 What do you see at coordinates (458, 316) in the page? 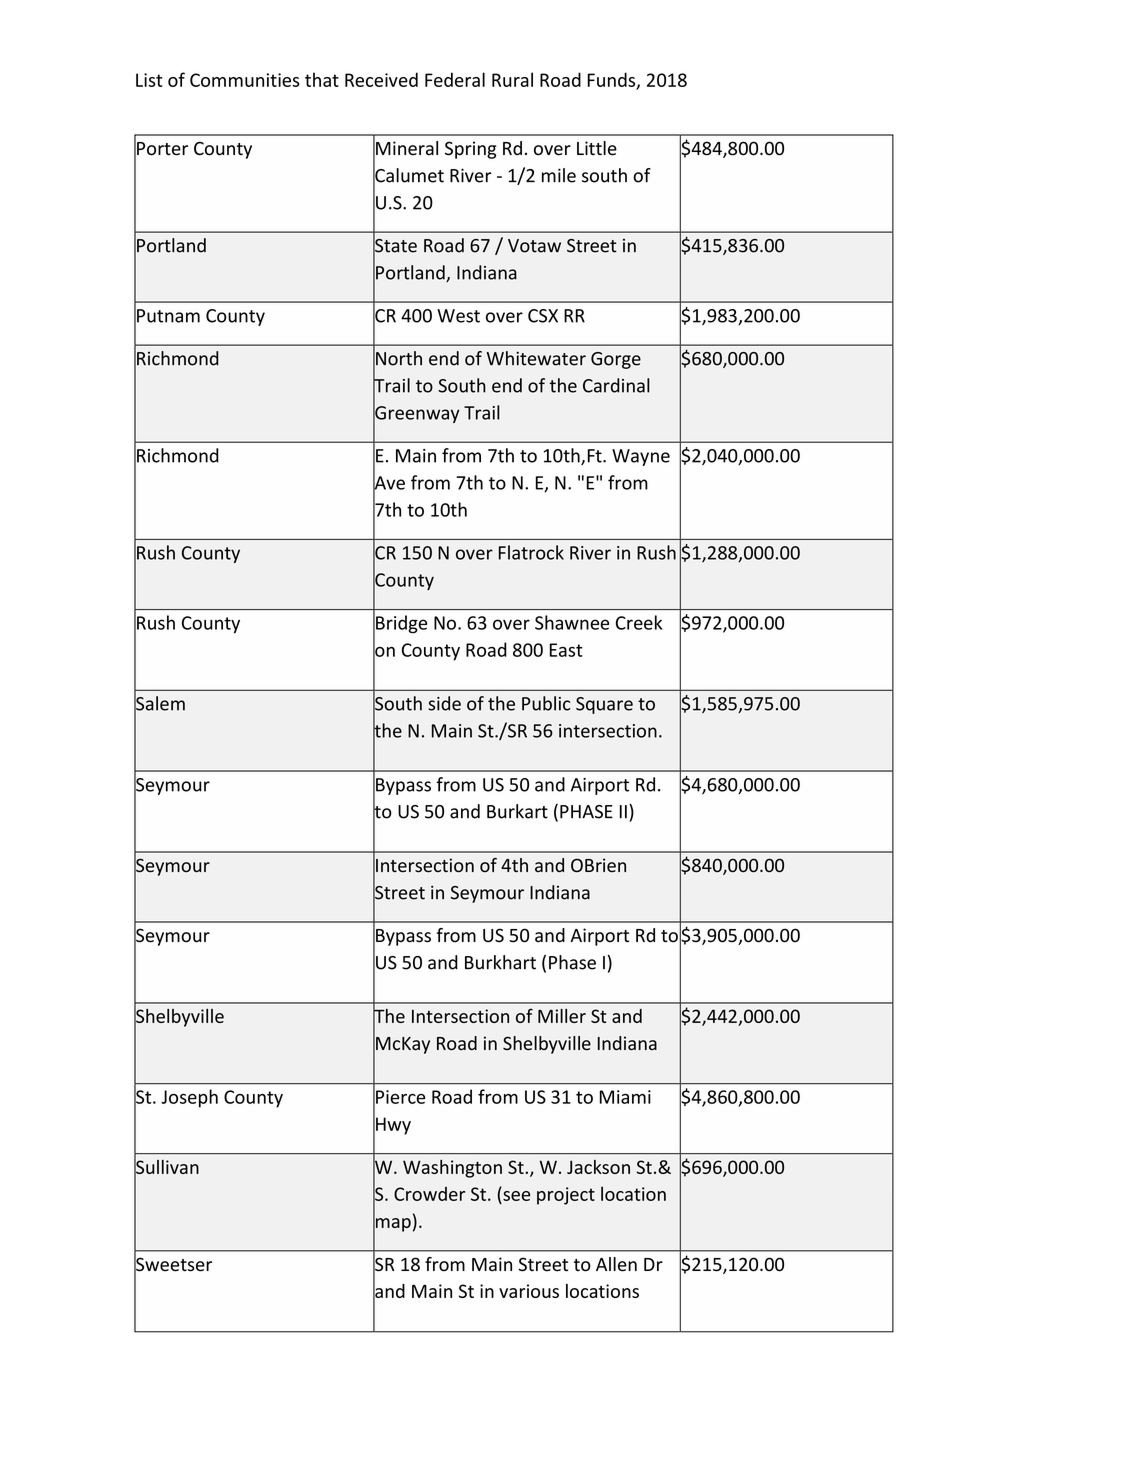
I see `West` at bounding box center [458, 316].
